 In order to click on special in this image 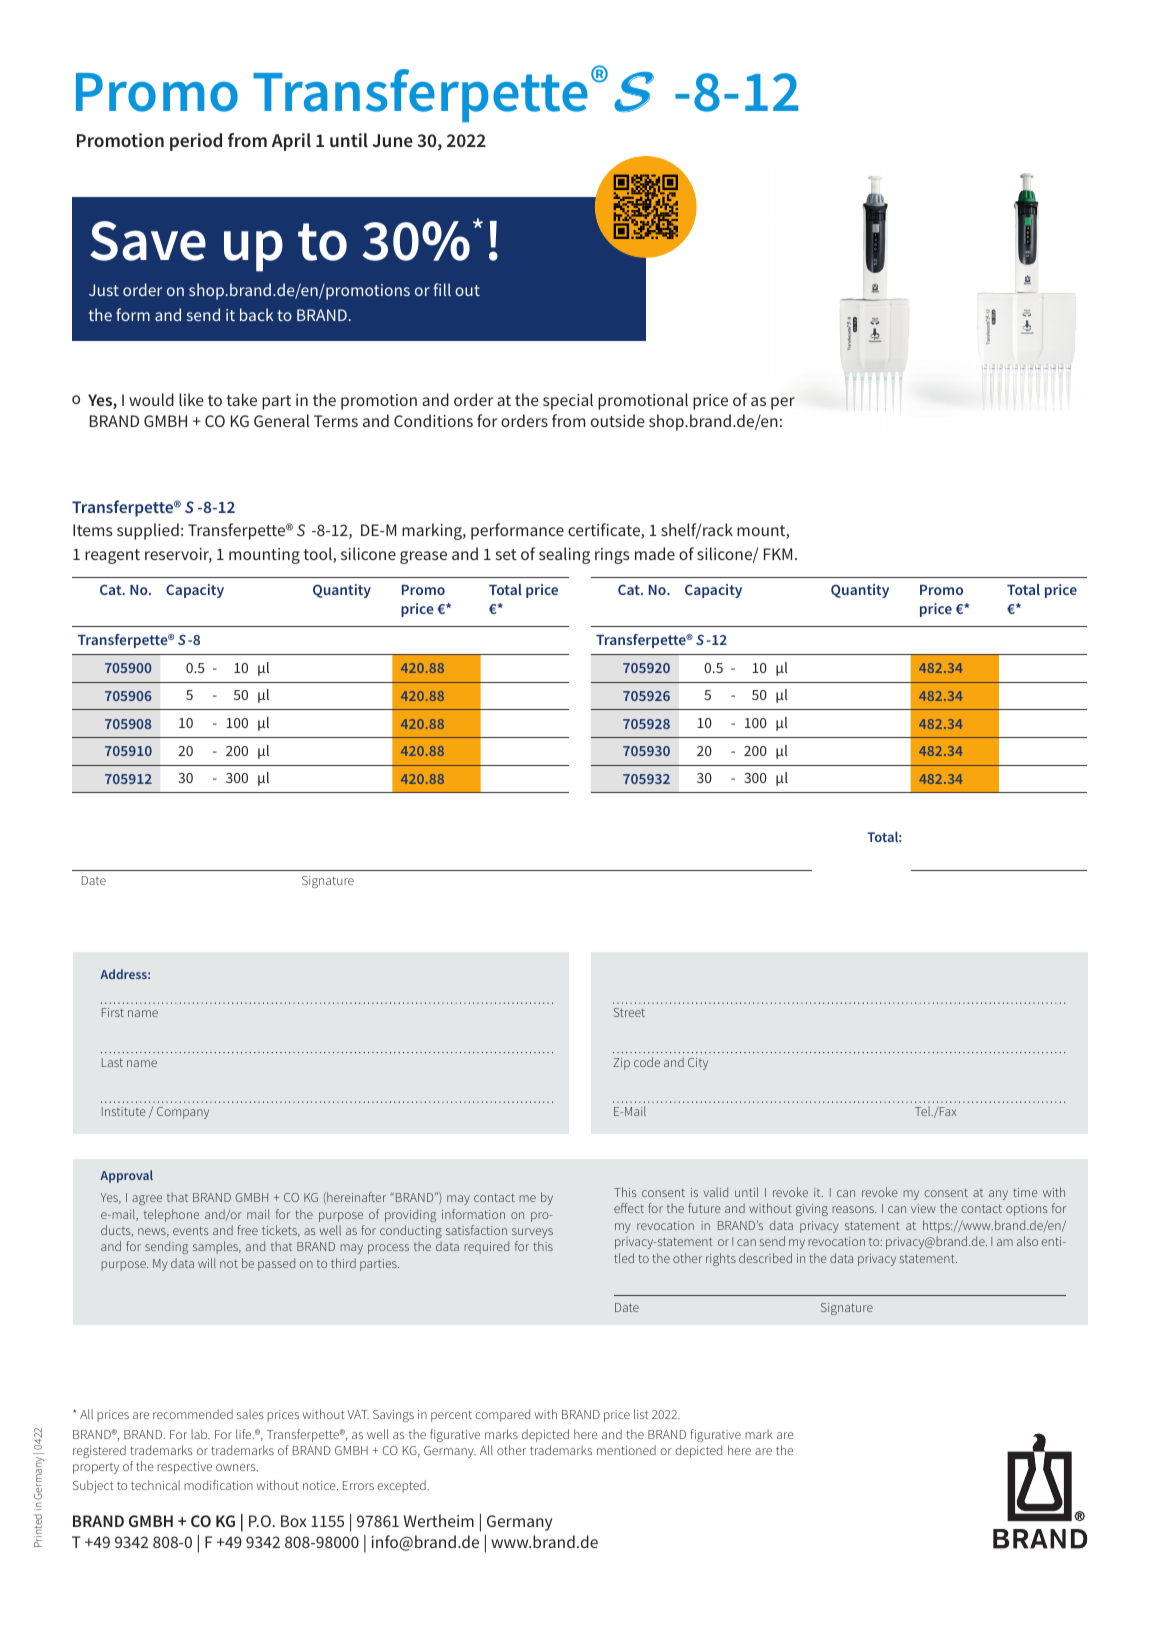, I will do `click(568, 401)`.
